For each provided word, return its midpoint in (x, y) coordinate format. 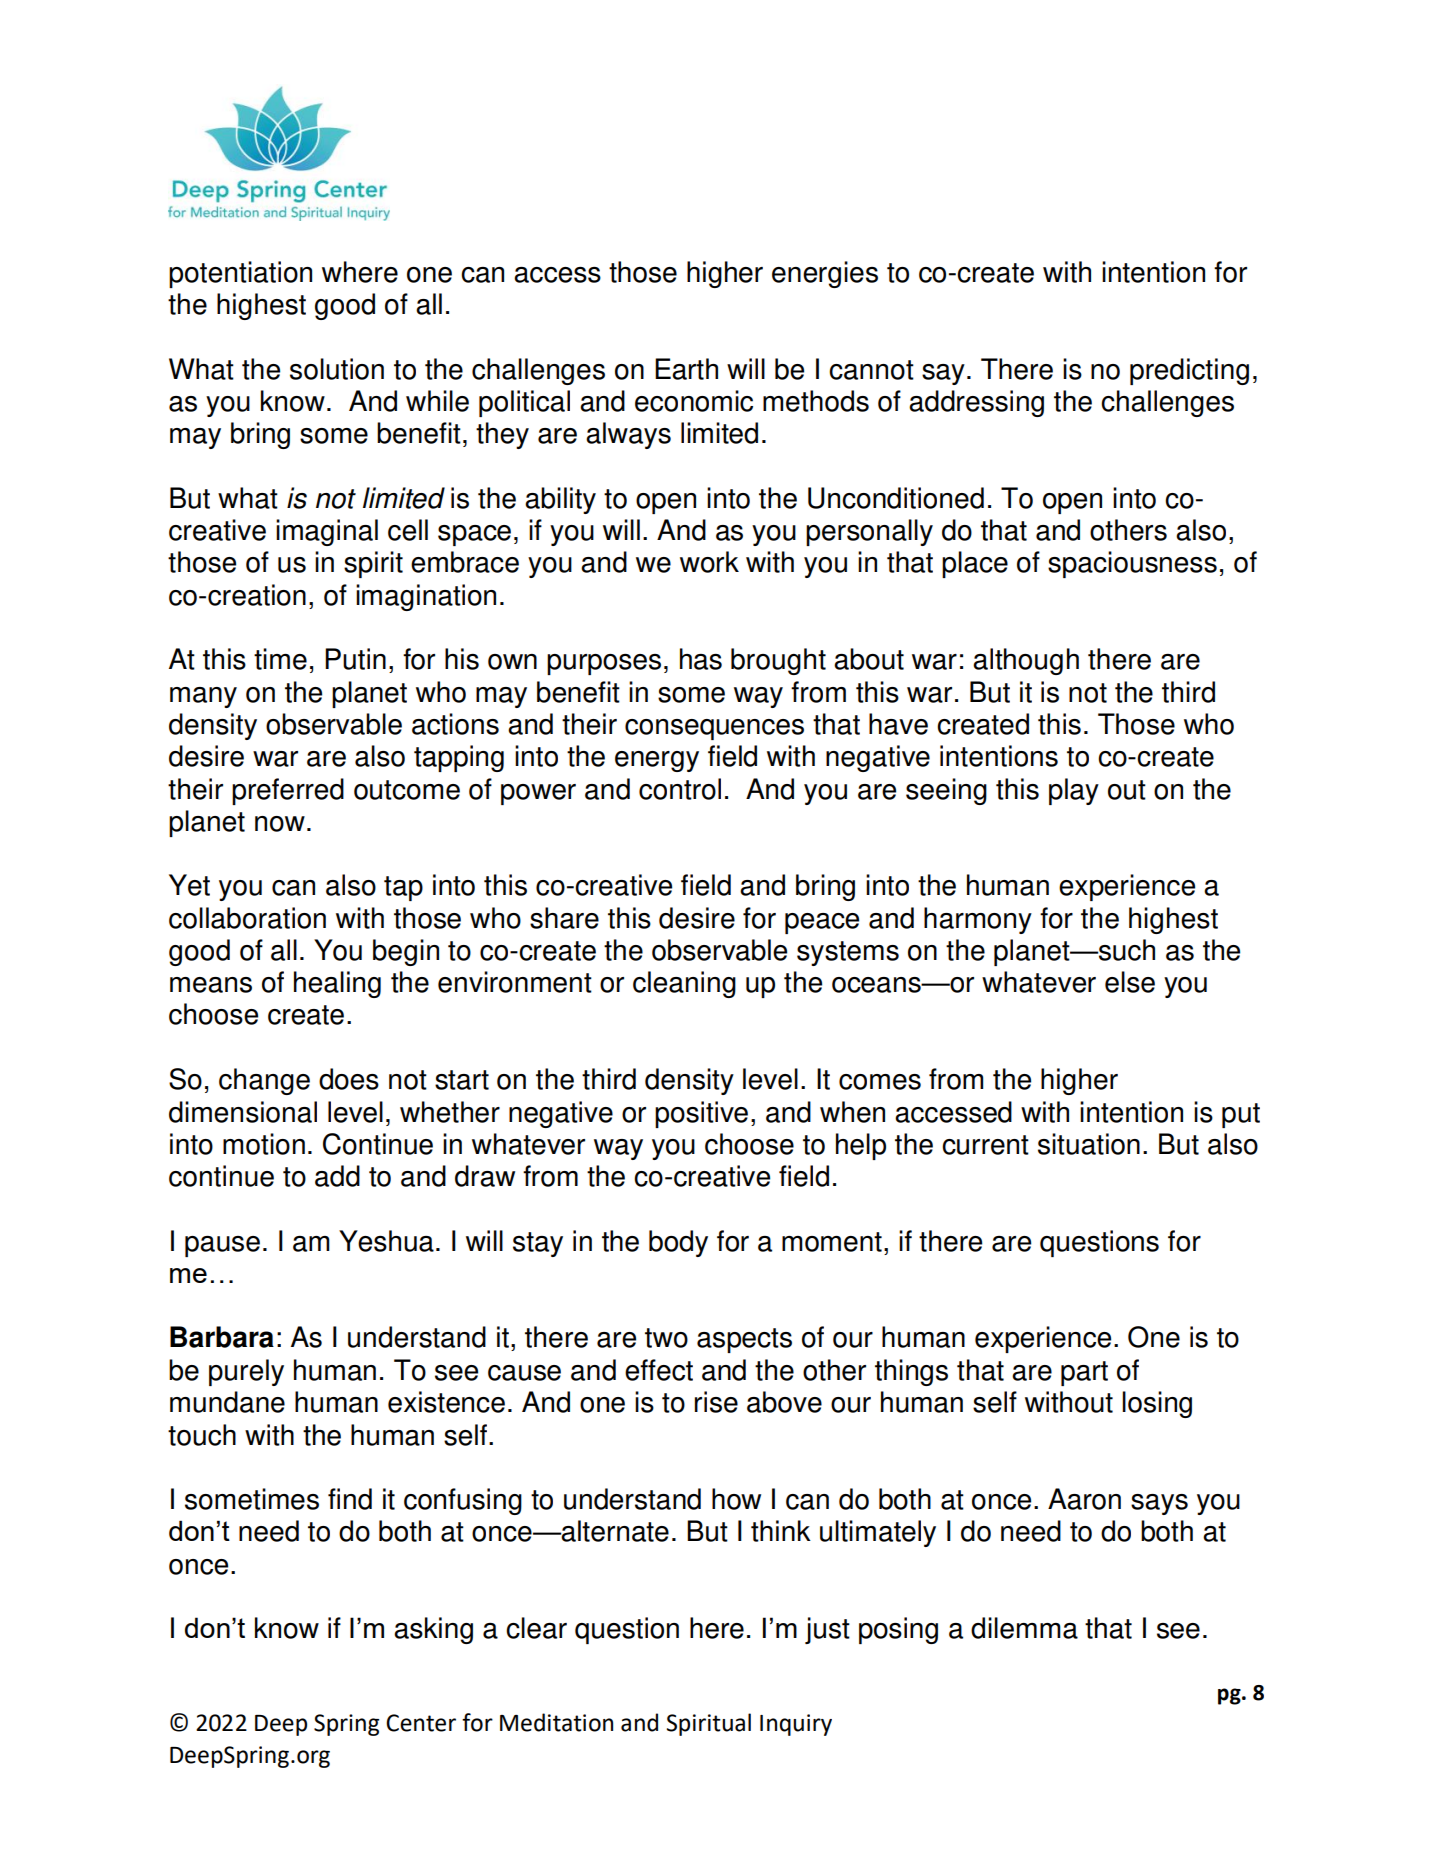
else (1130, 982)
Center (421, 1723)
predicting (1189, 371)
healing (337, 984)
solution (337, 369)
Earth (686, 369)
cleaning (684, 984)
